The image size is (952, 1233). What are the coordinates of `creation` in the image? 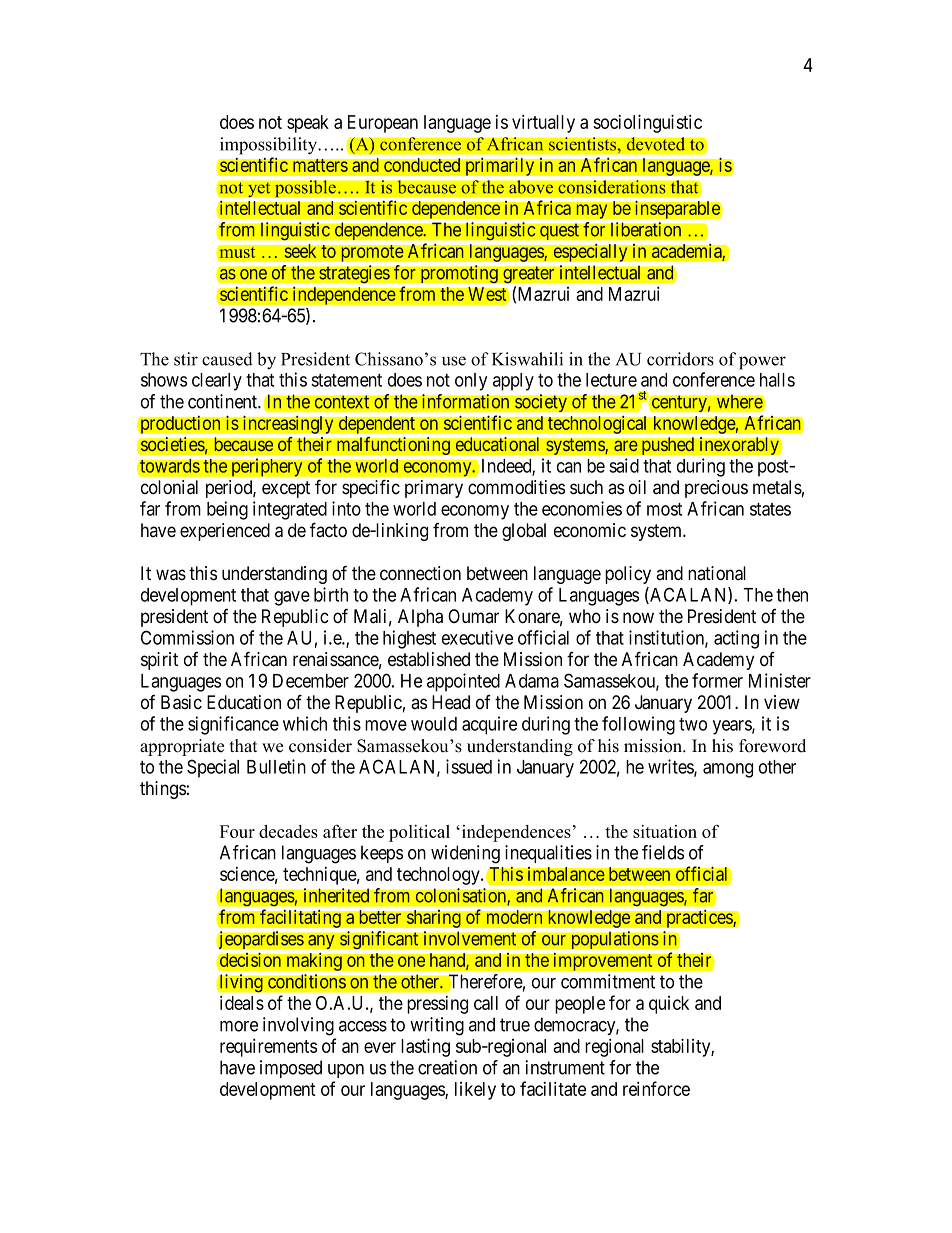 It's located at (447, 1067).
